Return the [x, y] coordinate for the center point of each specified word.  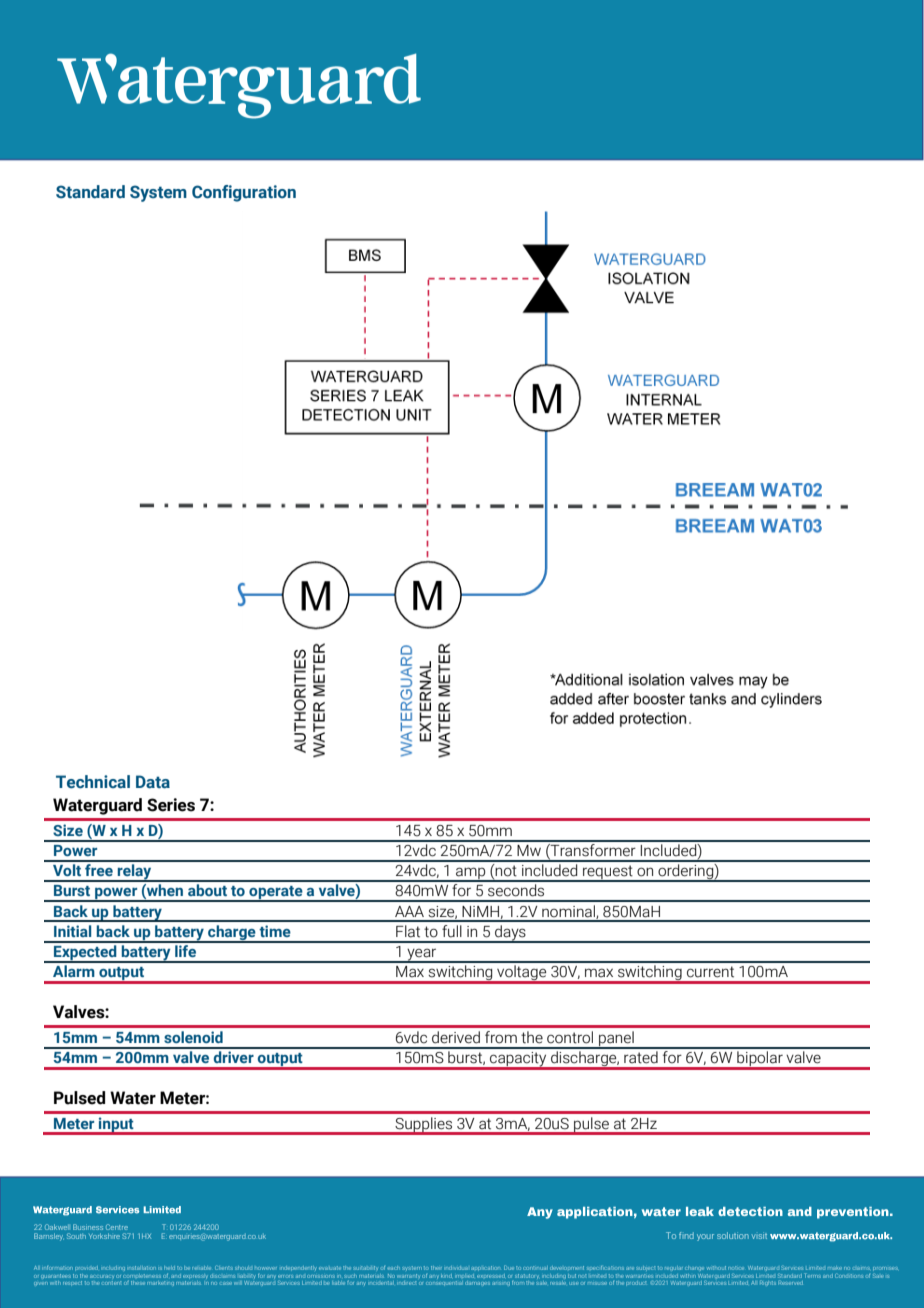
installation [142, 1268]
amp [471, 874]
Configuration [244, 193]
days [510, 934]
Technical [93, 782]
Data [153, 782]
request [608, 873]
